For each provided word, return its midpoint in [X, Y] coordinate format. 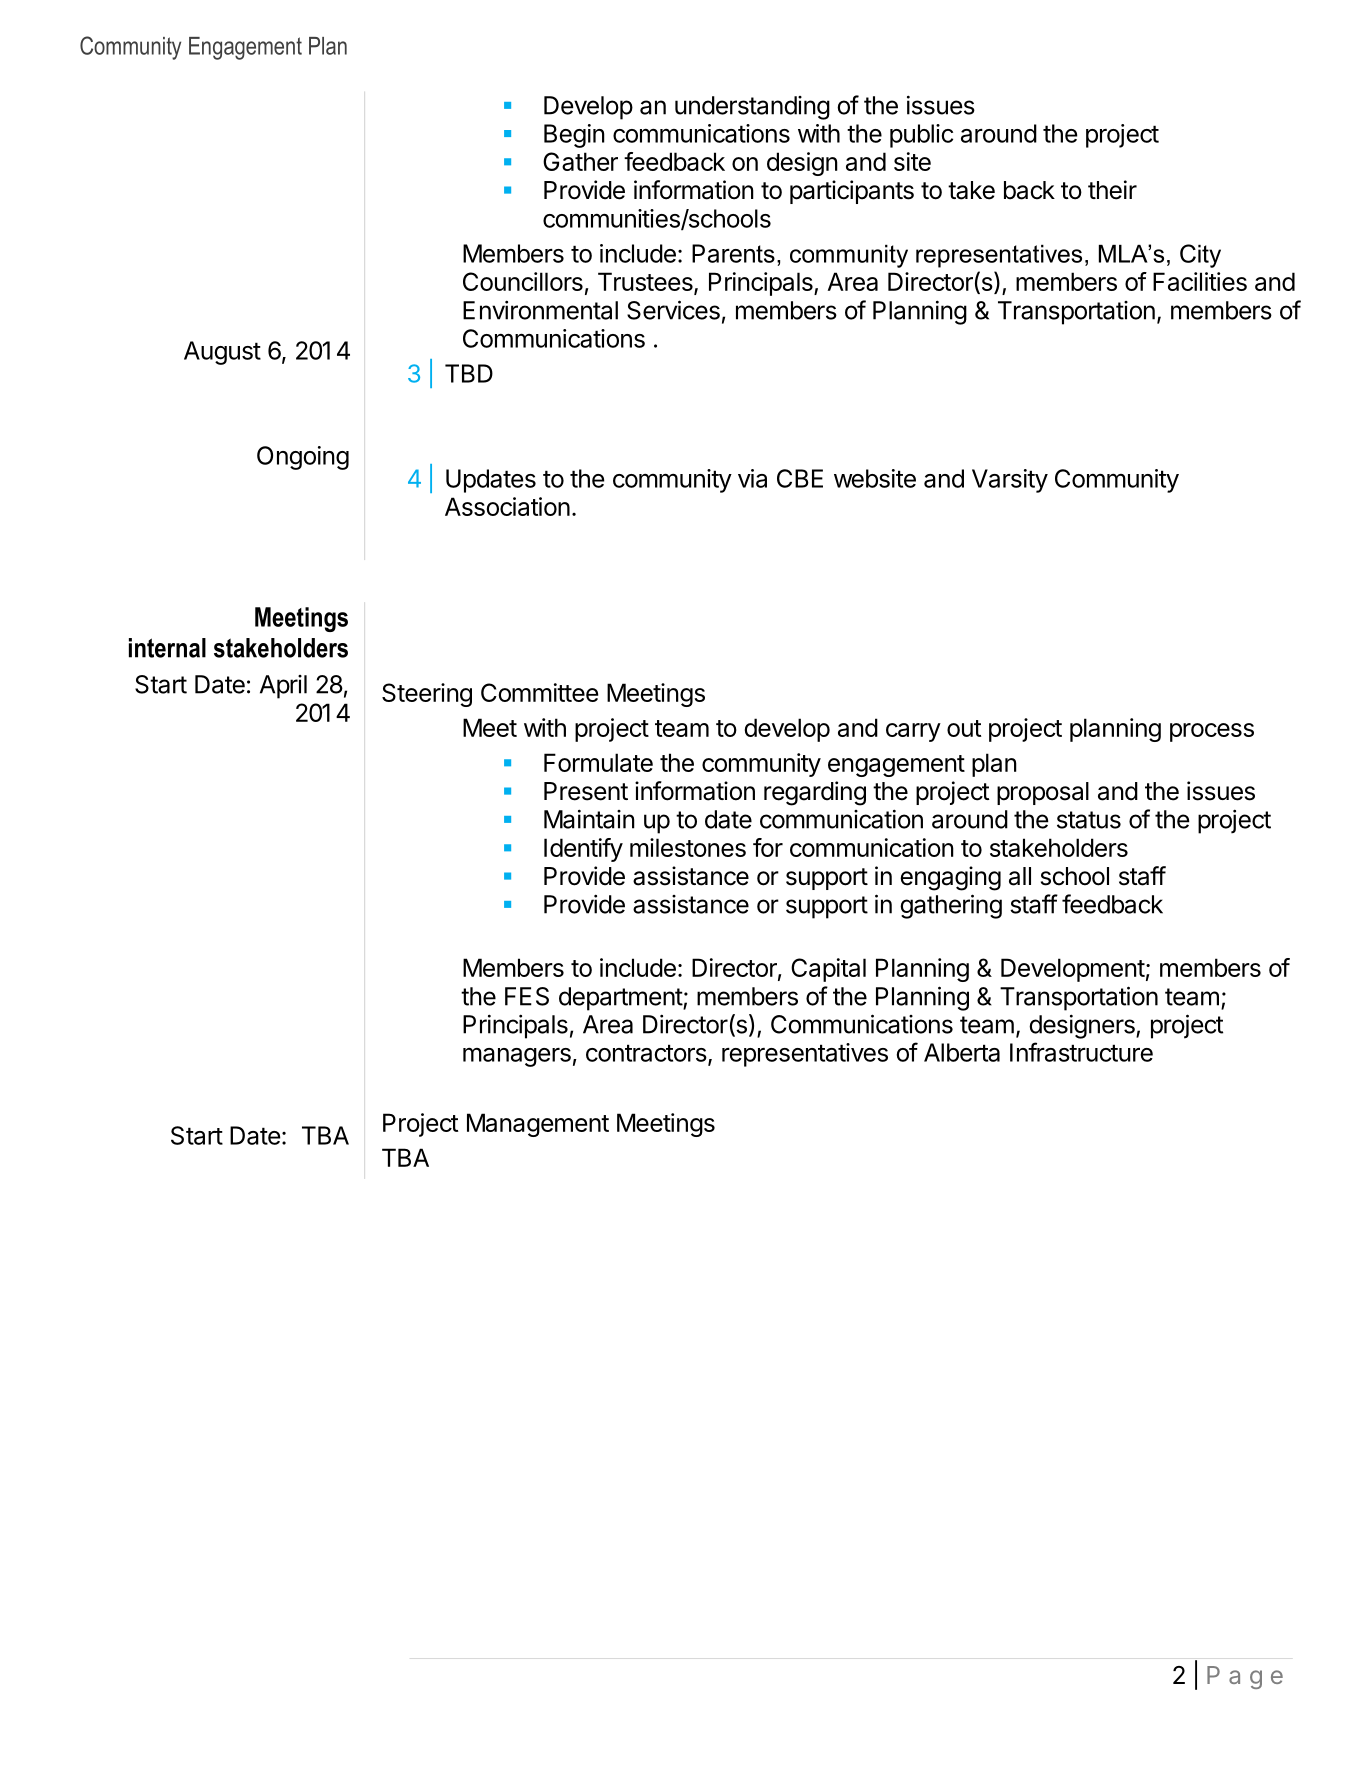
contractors [646, 1053]
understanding [752, 108]
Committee [539, 692]
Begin [574, 136]
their [1112, 190]
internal [167, 648]
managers [517, 1057]
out [964, 728]
